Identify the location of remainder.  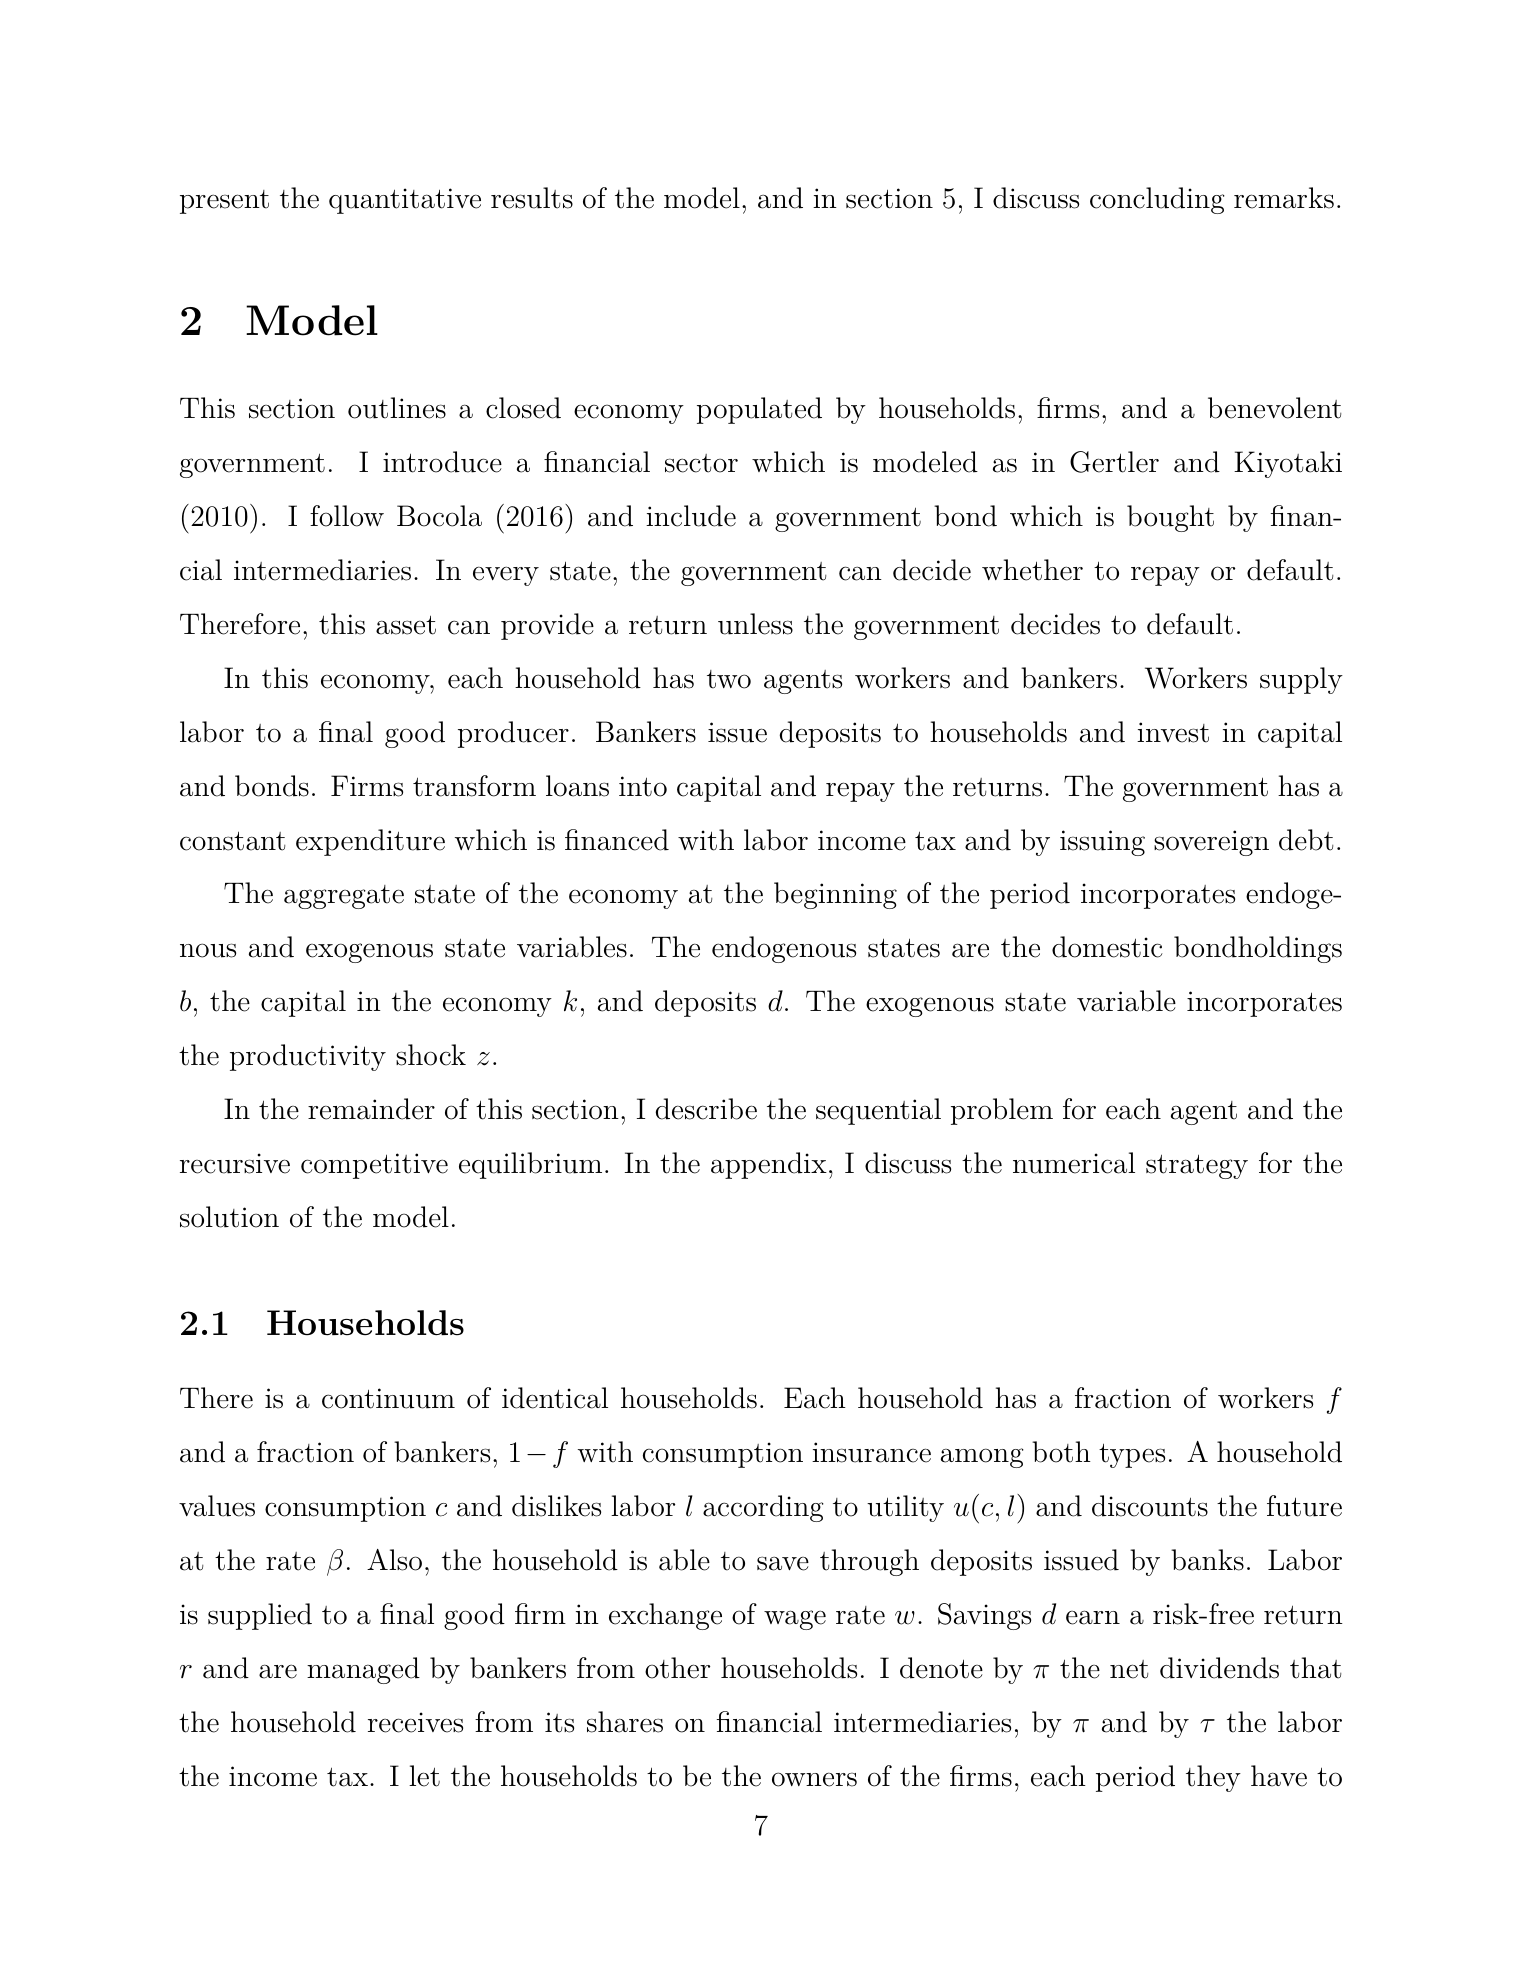
(371, 1109).
